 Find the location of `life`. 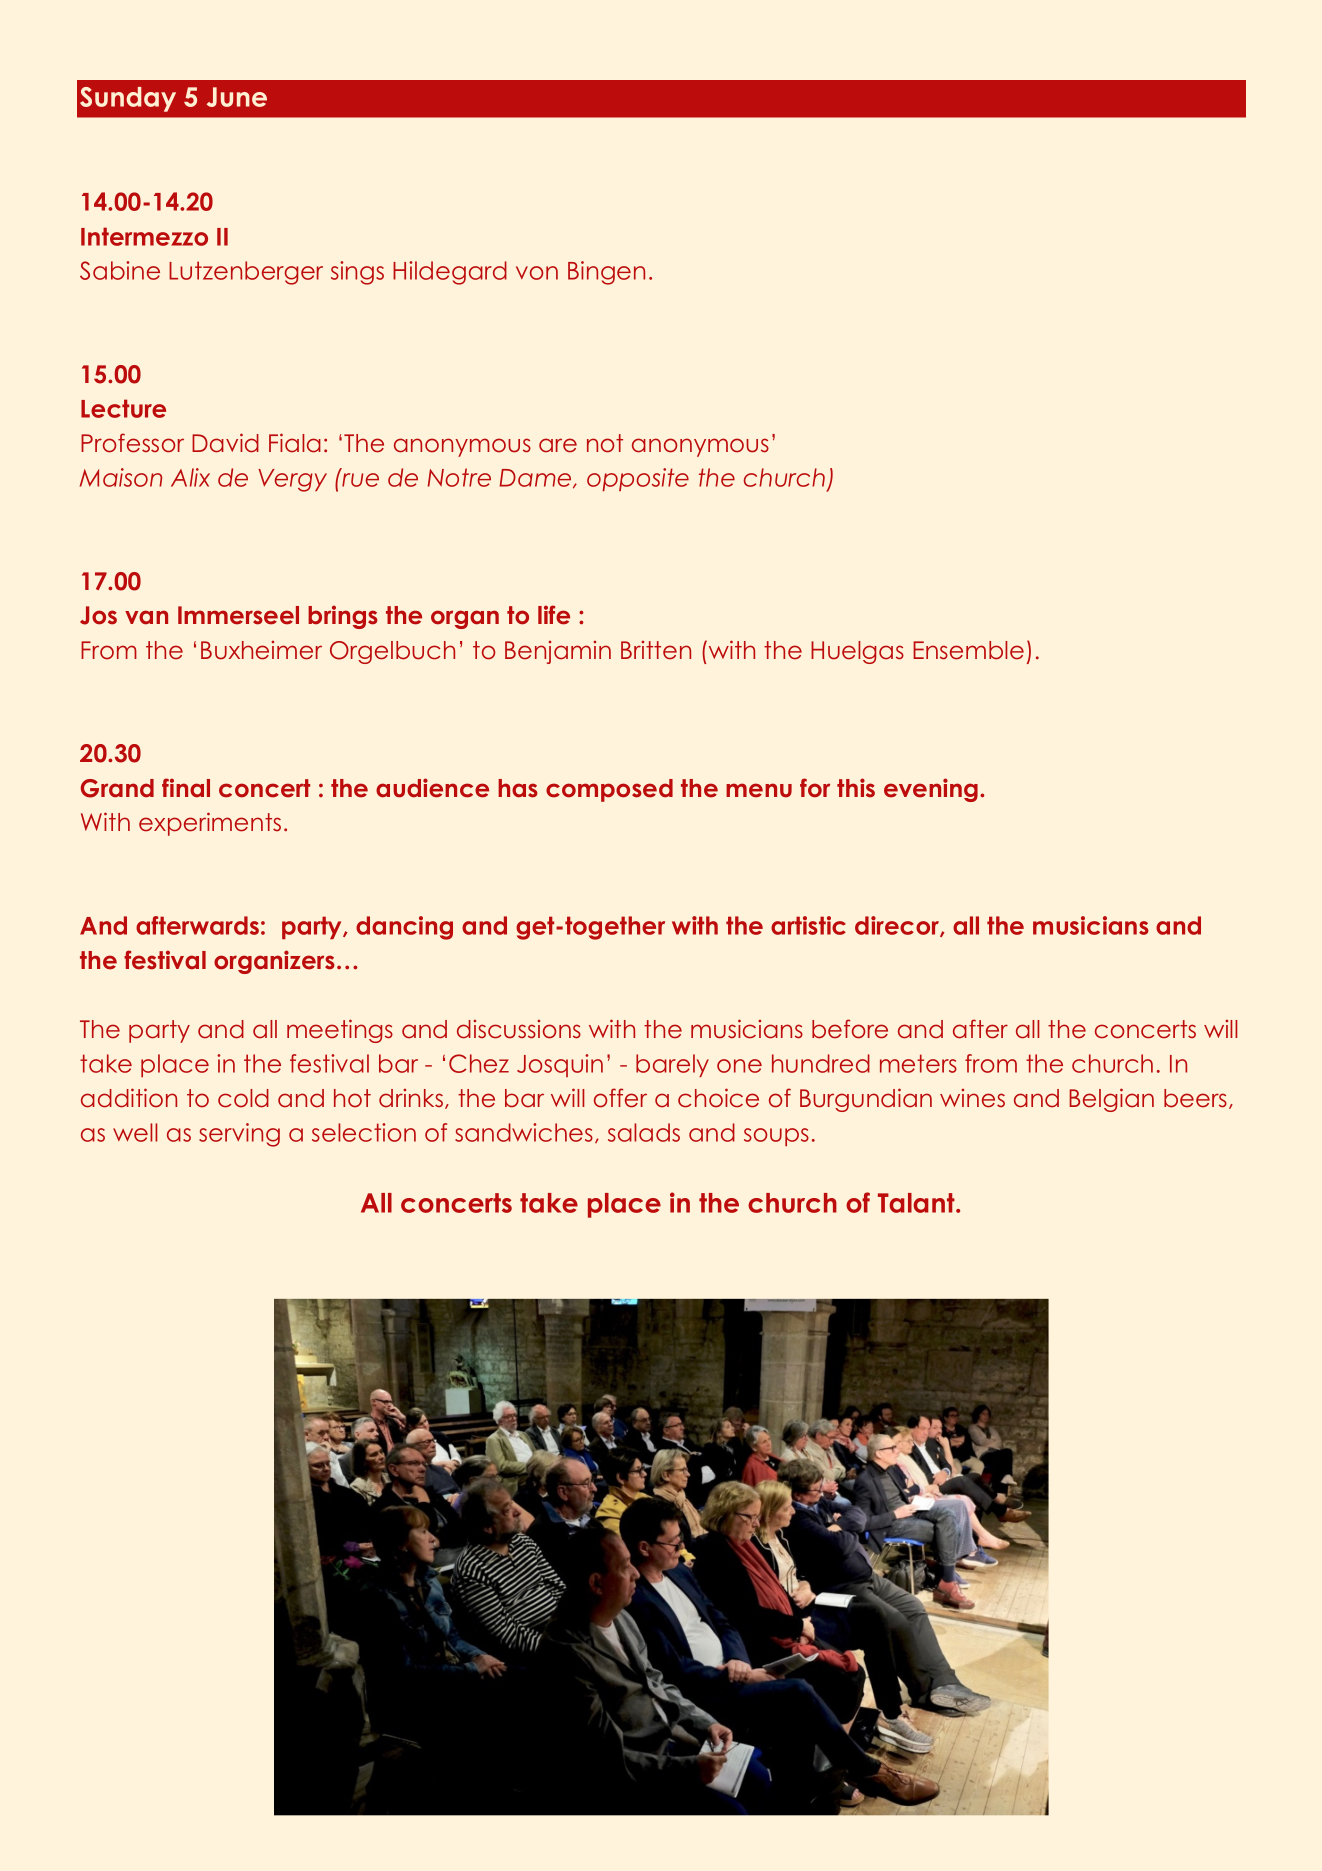

life is located at coordinates (554, 615).
